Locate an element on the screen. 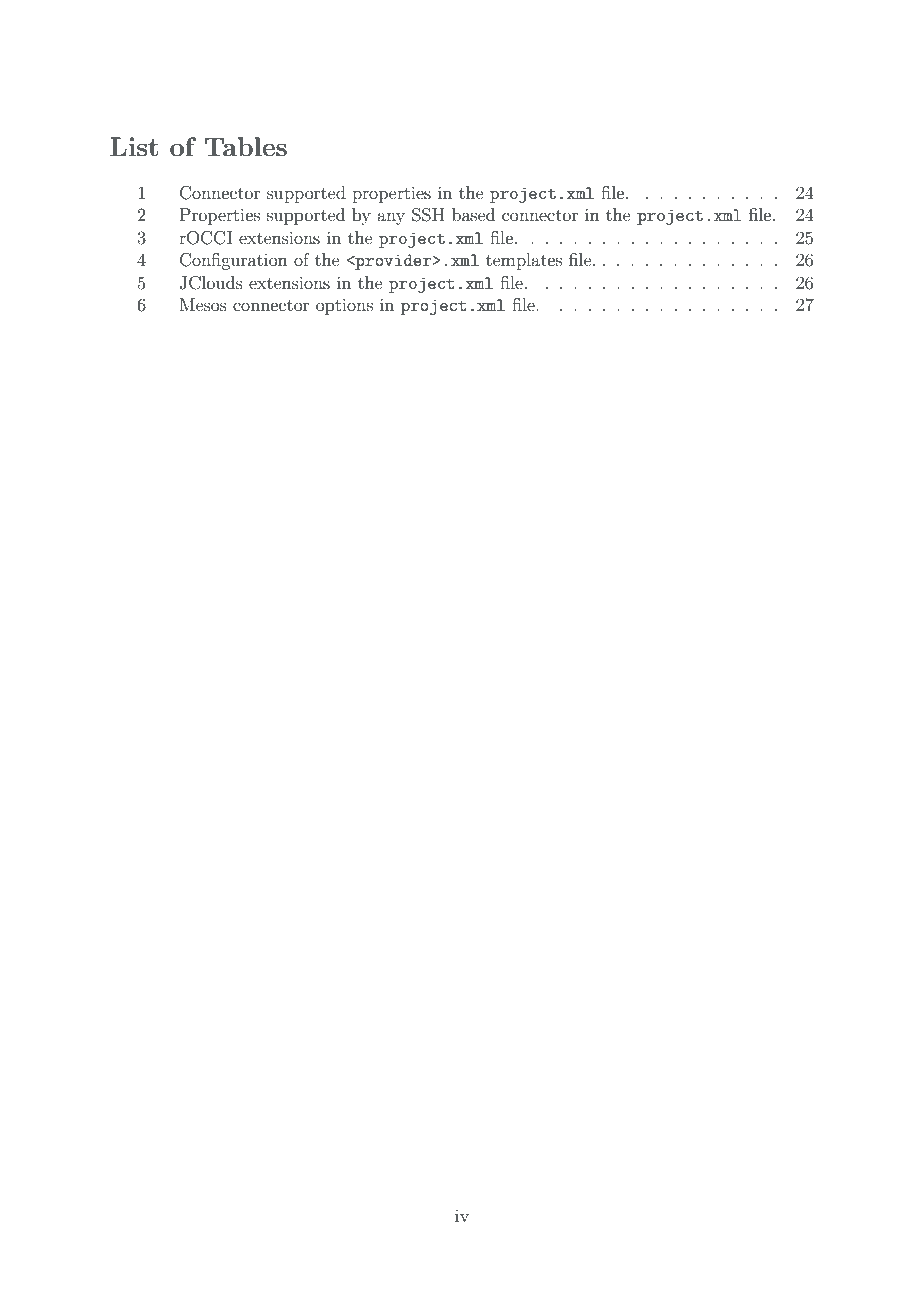  Tables is located at coordinates (246, 146).
